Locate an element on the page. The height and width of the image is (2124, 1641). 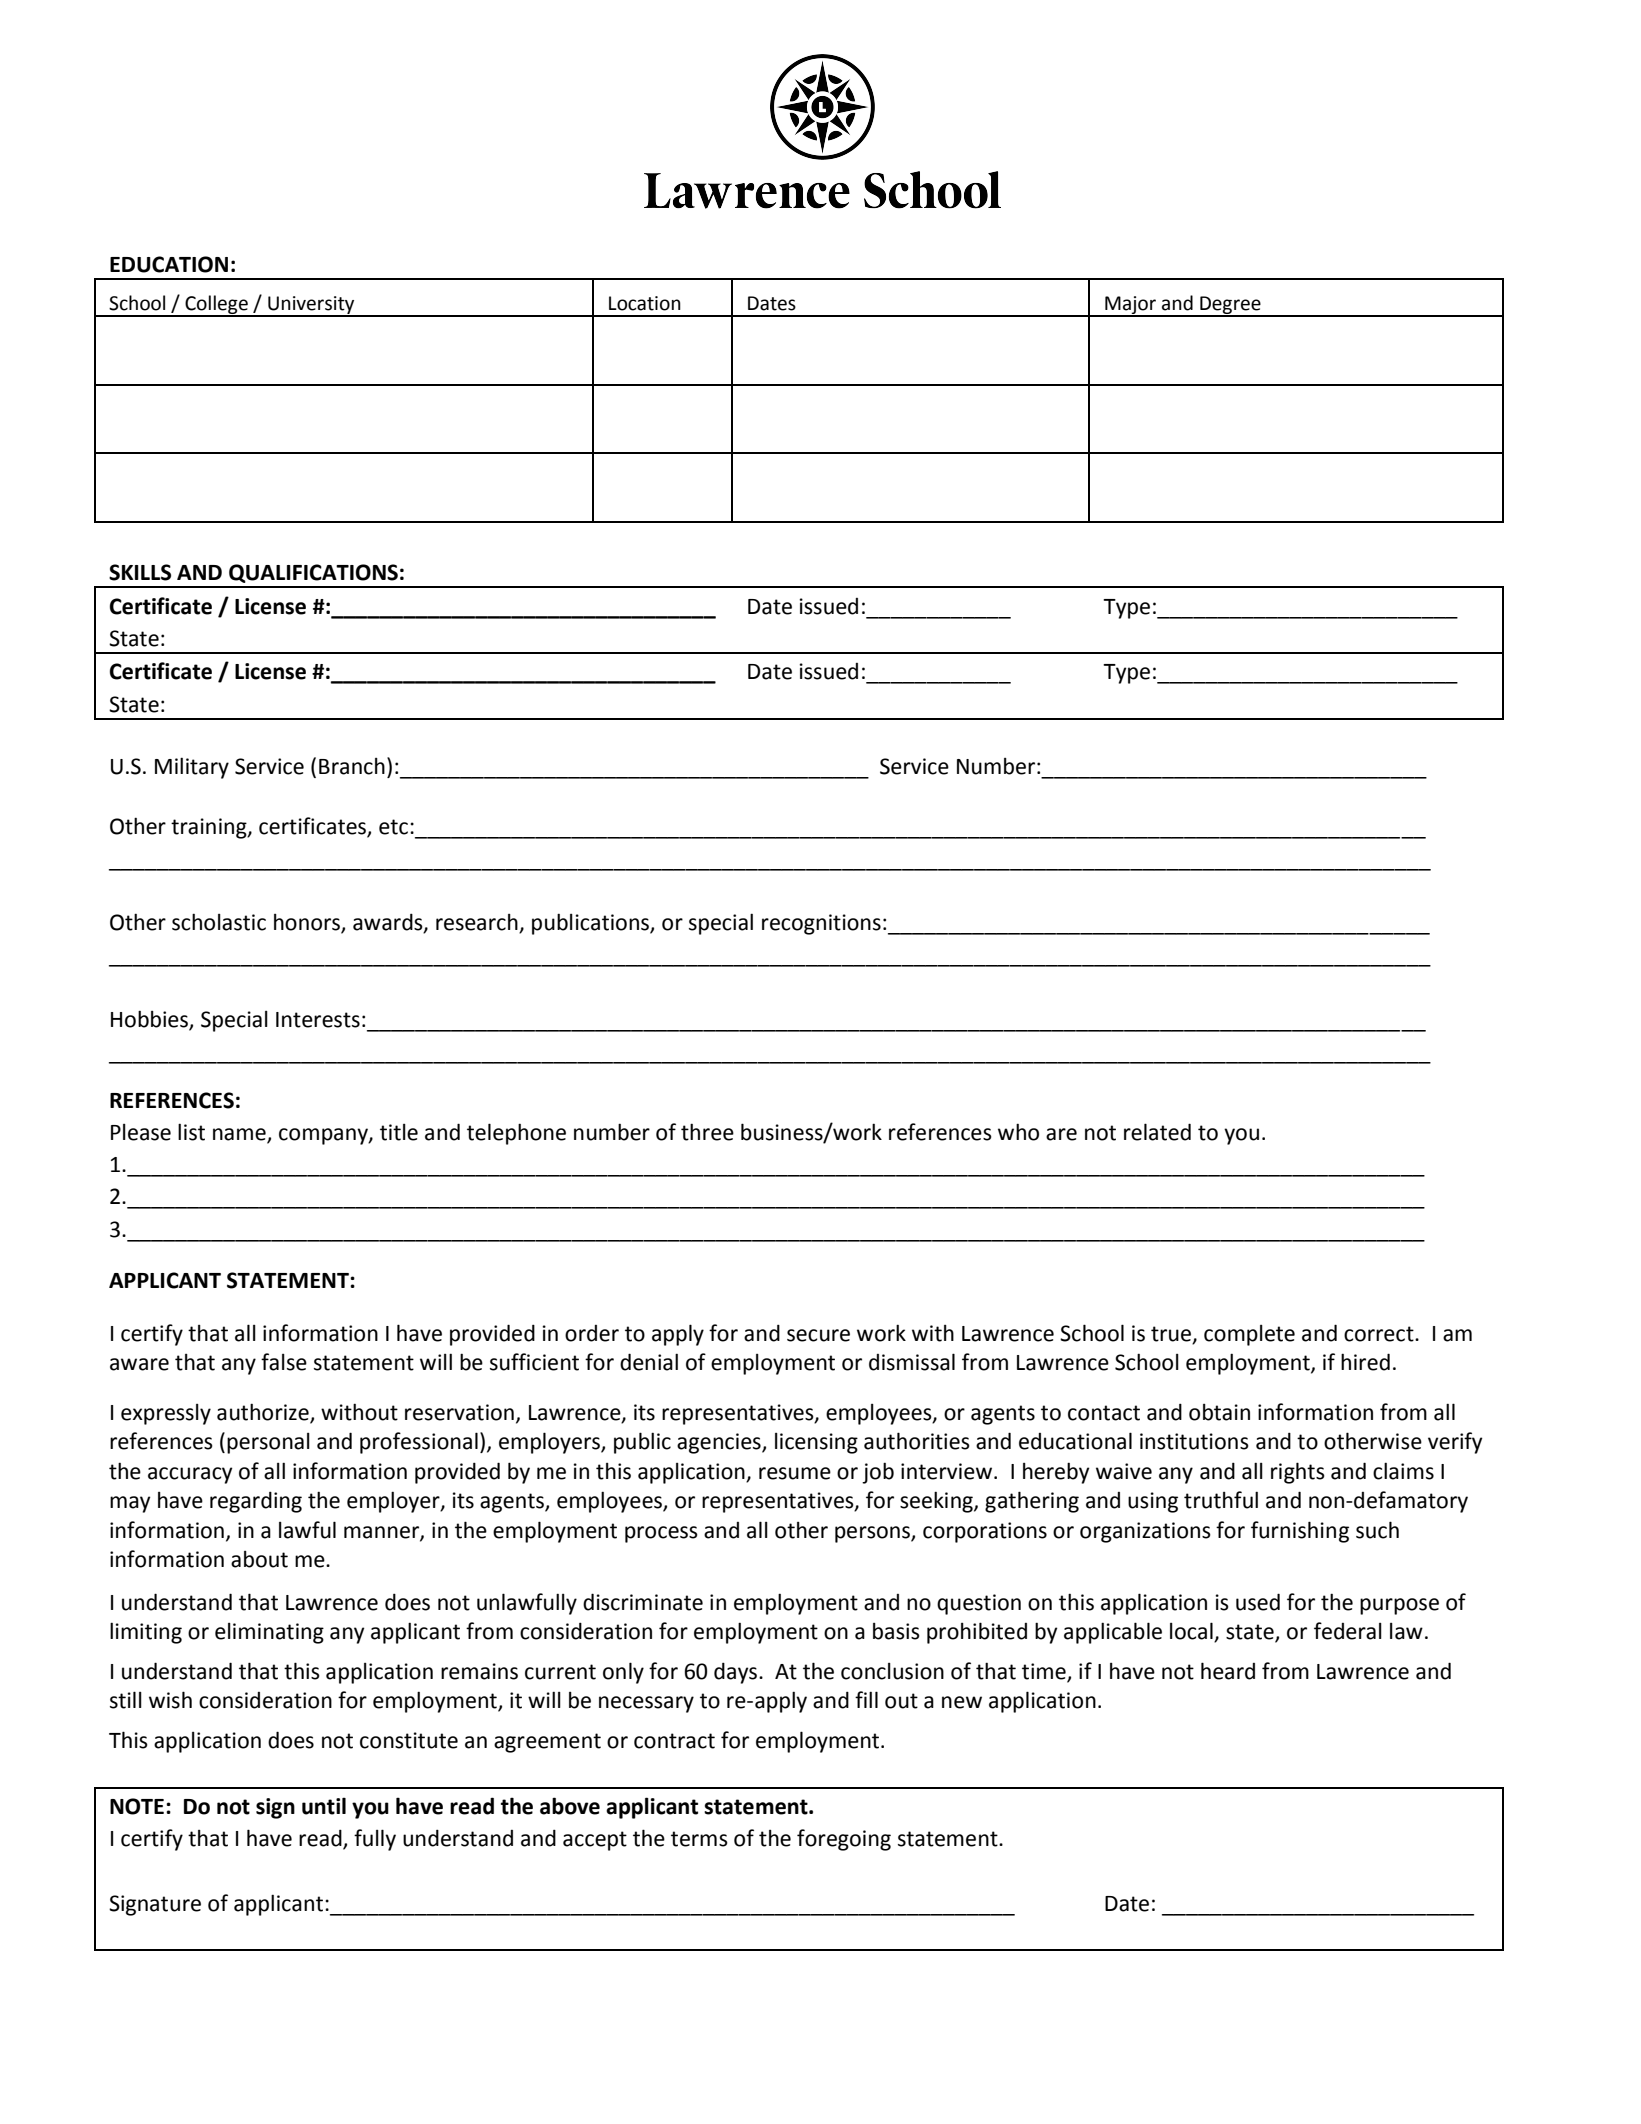
related is located at coordinates (1157, 1132).
